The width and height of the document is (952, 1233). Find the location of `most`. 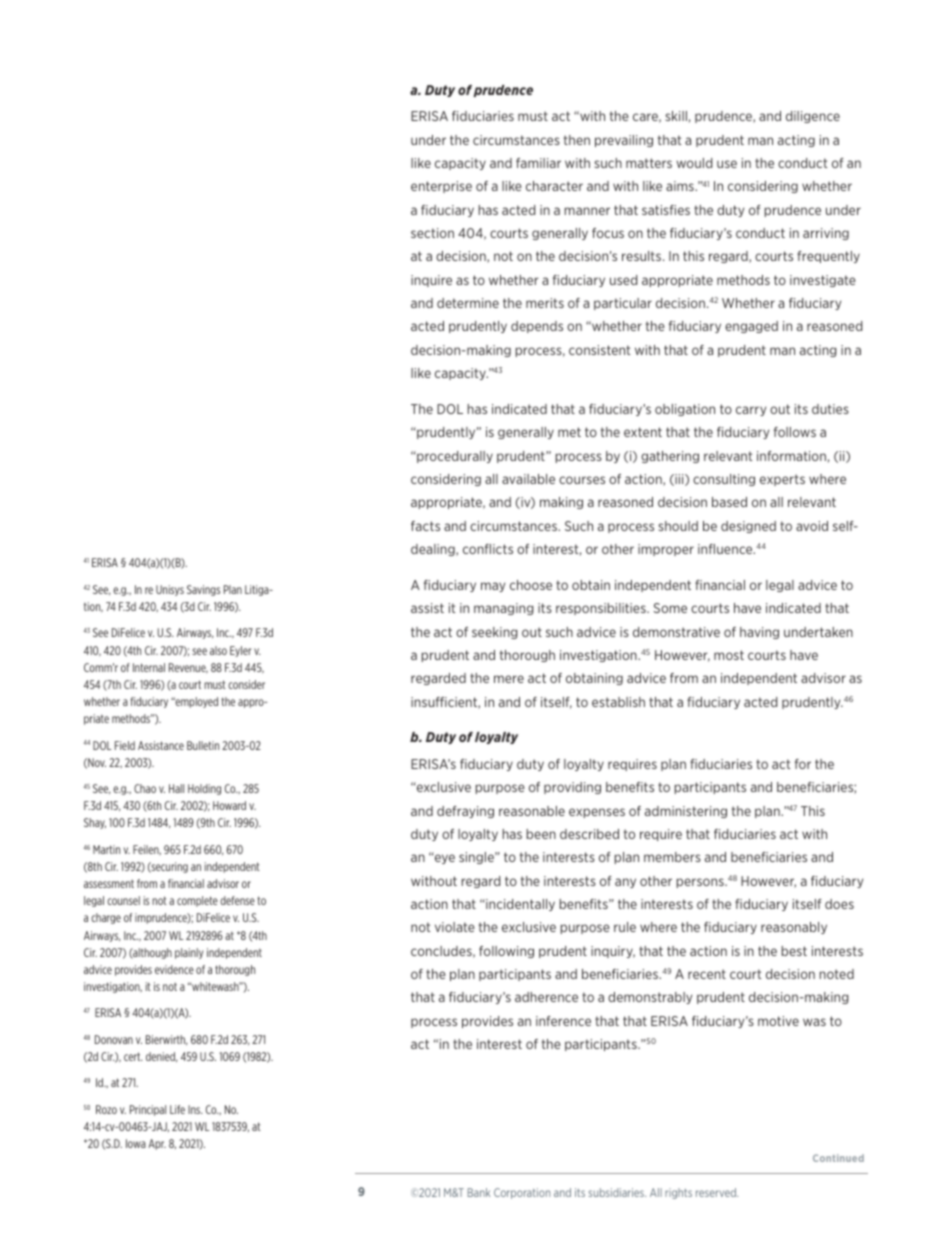

most is located at coordinates (729, 655).
